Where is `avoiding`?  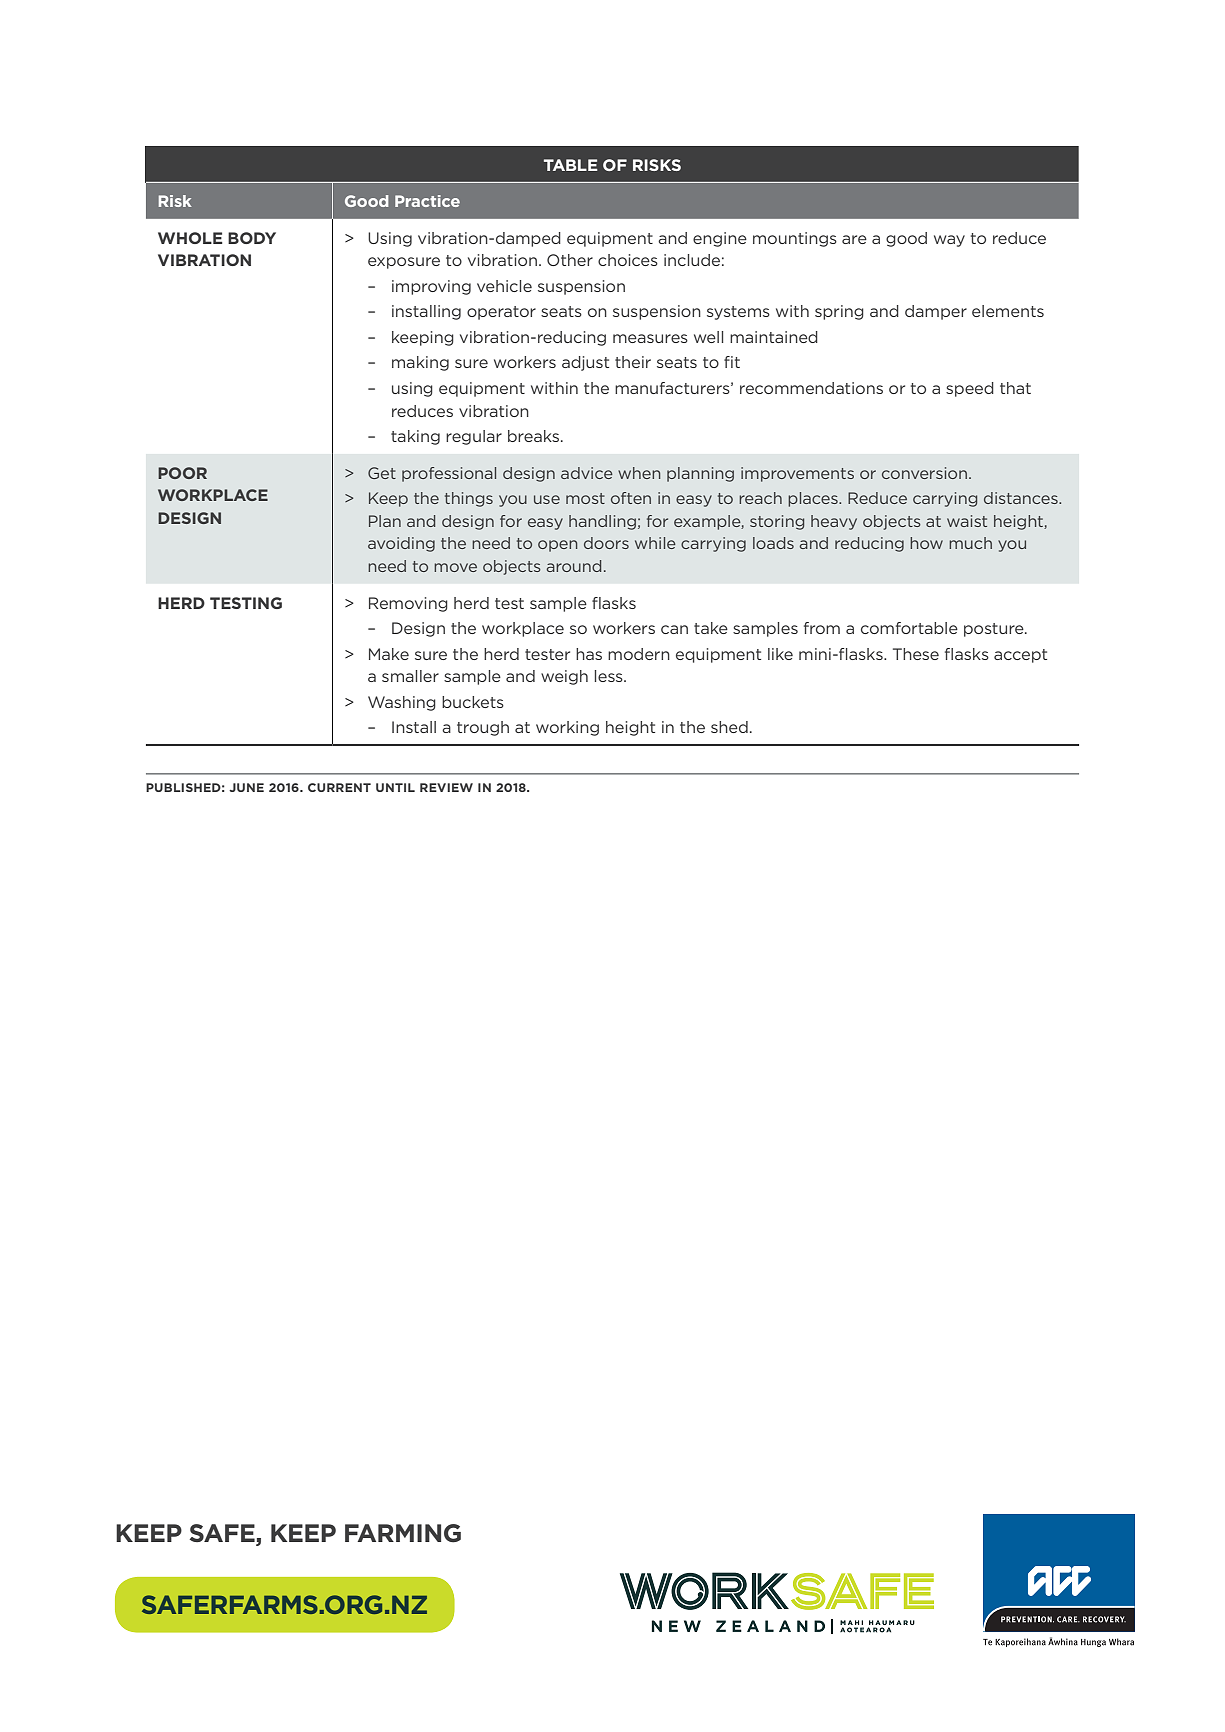 avoiding is located at coordinates (401, 544).
